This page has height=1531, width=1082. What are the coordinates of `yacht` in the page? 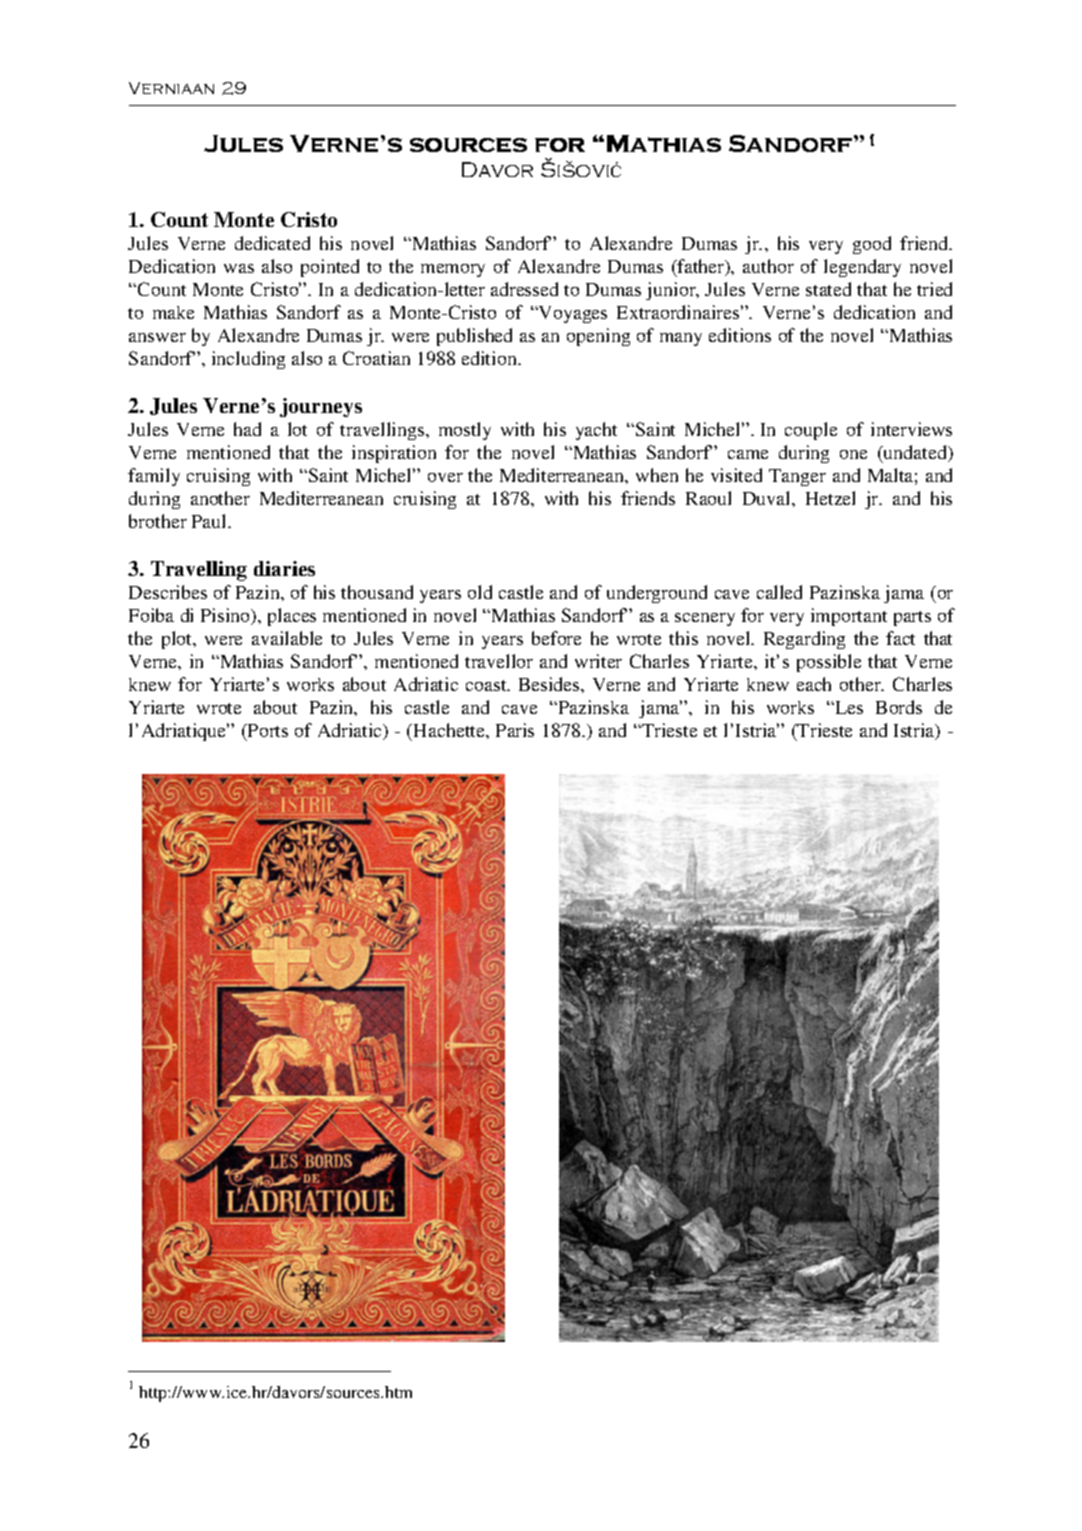 It's located at (596, 431).
